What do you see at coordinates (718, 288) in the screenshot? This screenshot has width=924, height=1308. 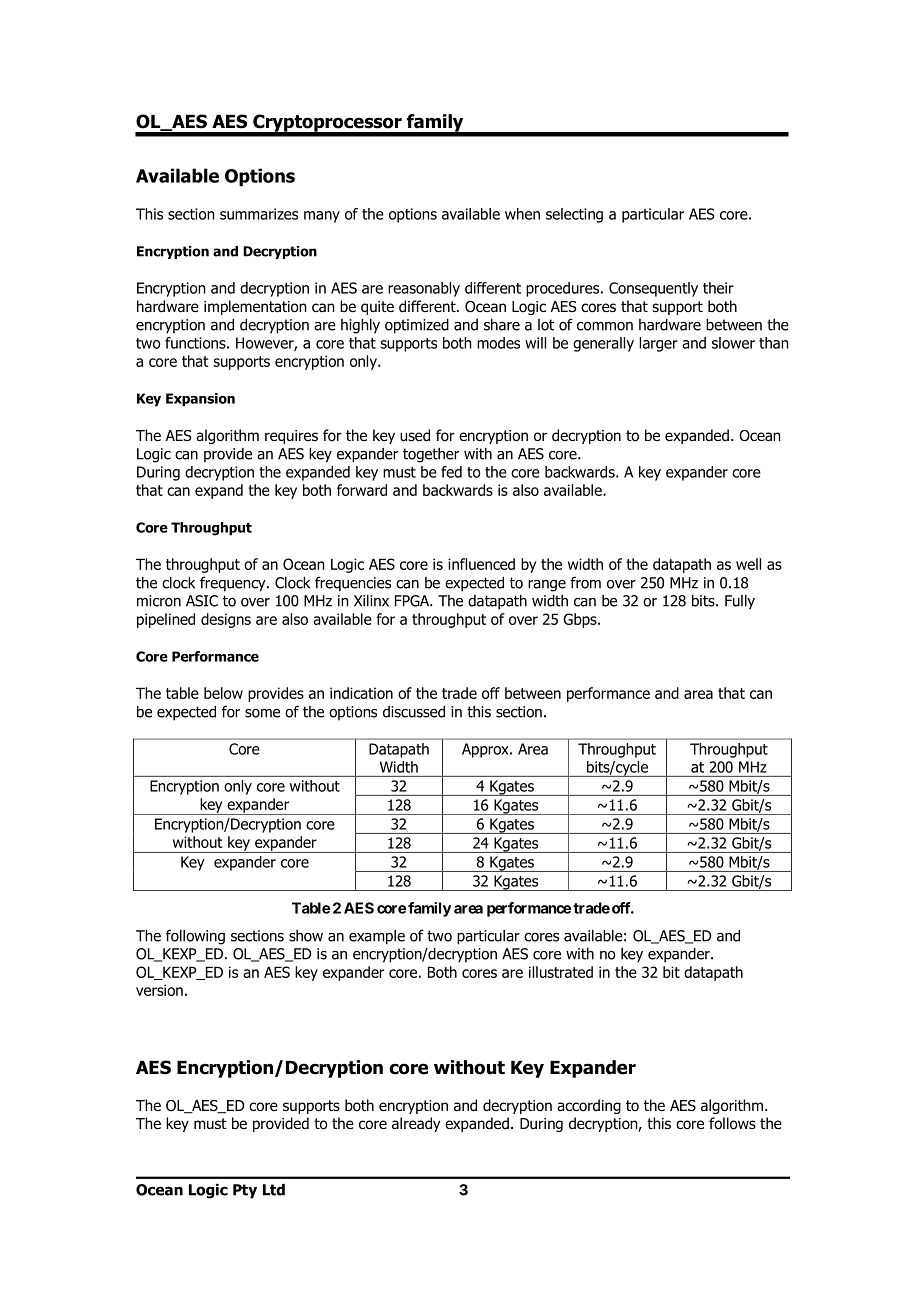 I see `their` at bounding box center [718, 288].
